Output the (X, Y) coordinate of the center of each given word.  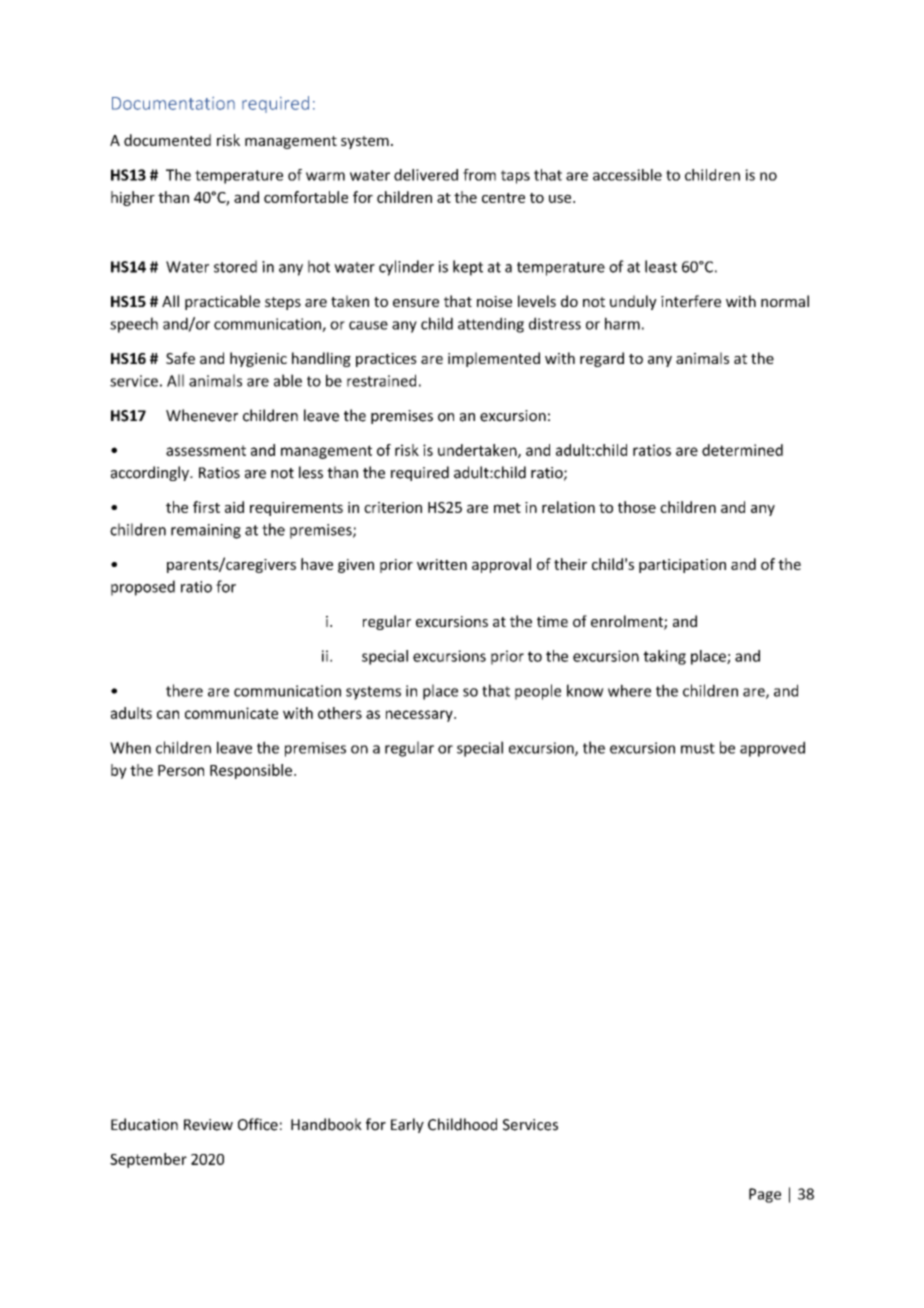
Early (407, 1125)
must (698, 748)
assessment (206, 450)
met (507, 508)
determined (742, 450)
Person (181, 770)
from (479, 175)
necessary (420, 716)
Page (765, 1195)
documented (167, 140)
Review (208, 1125)
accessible (627, 175)
